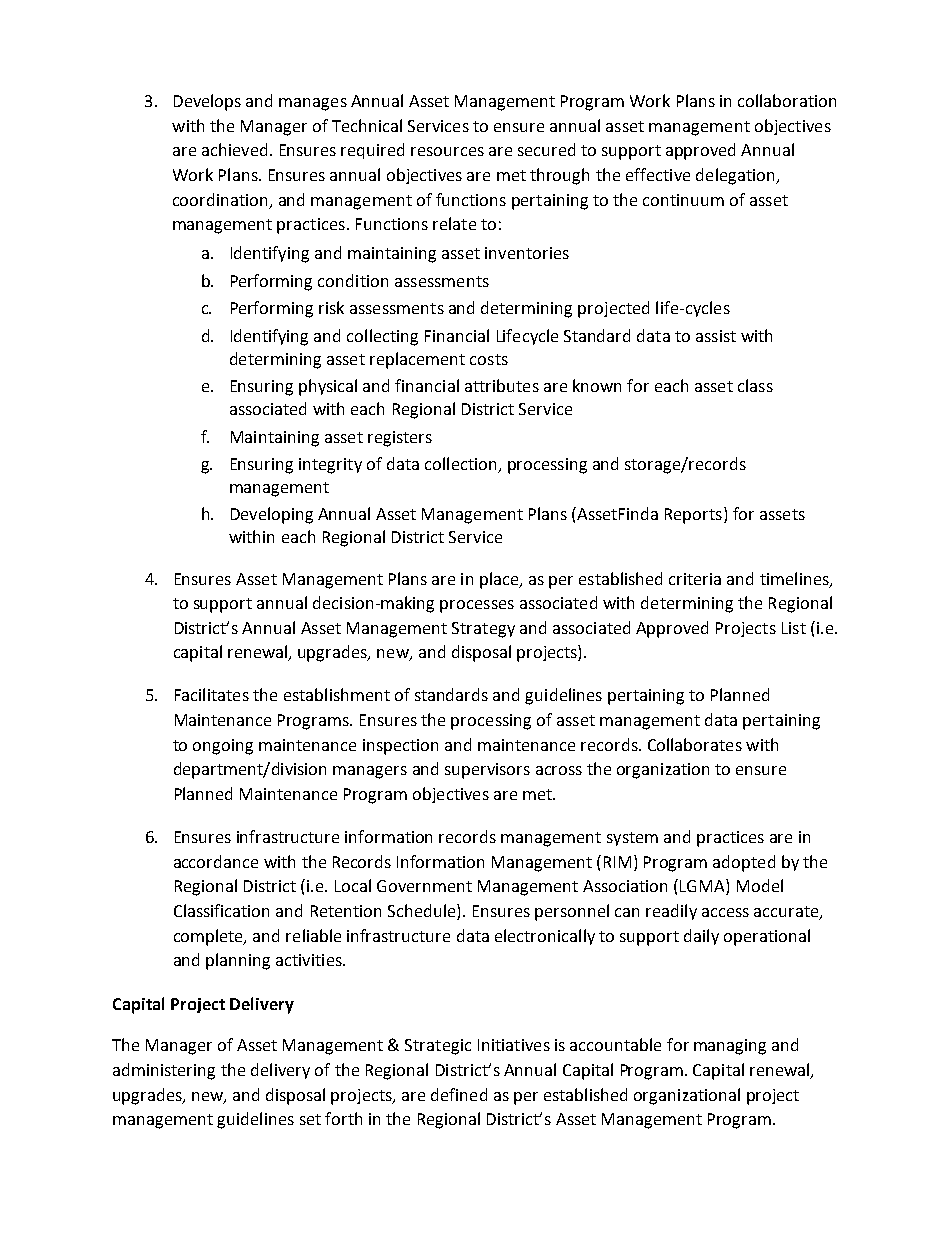 The height and width of the screenshot is (1233, 952). I want to click on ongoing, so click(223, 747).
